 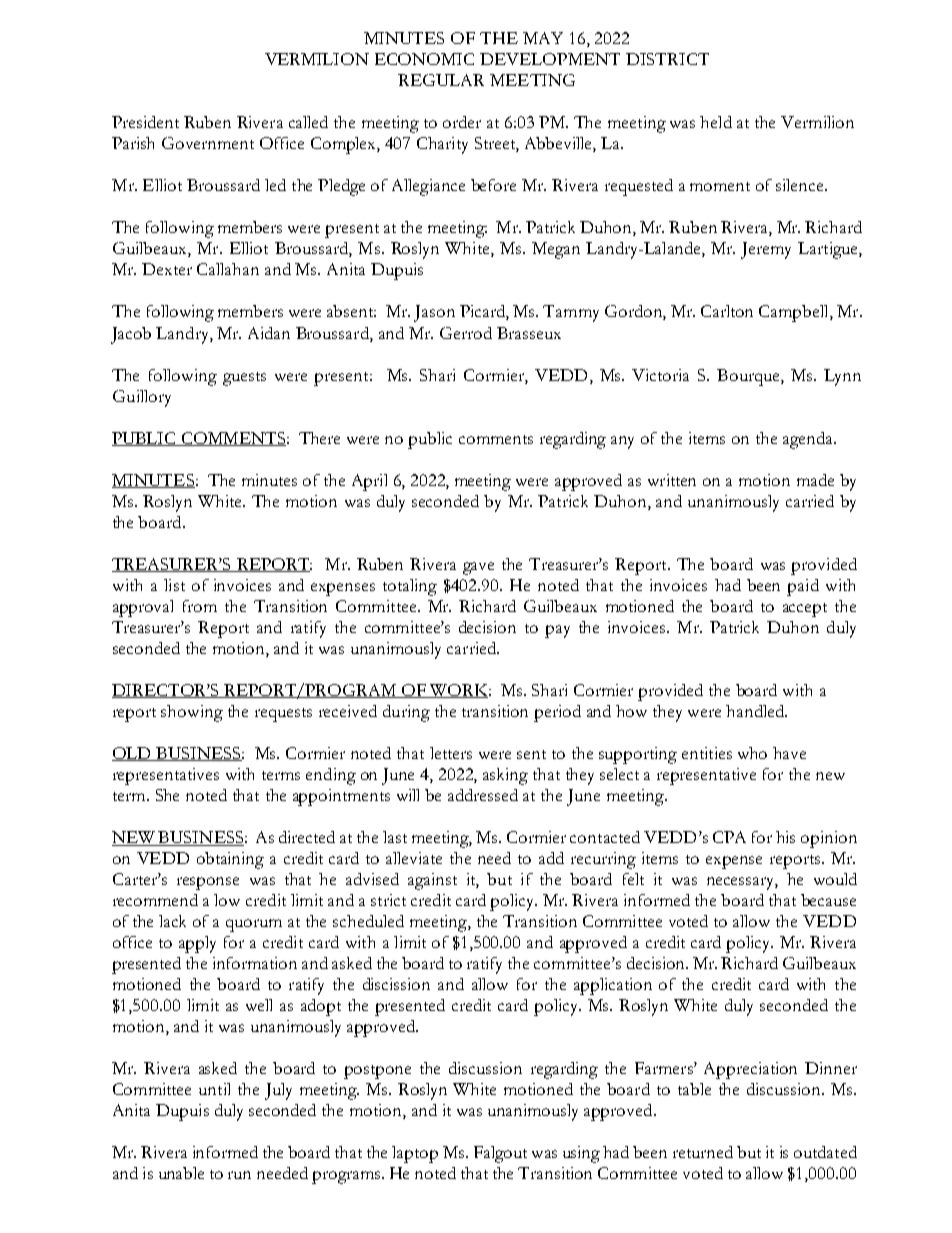 What do you see at coordinates (716, 122) in the screenshot?
I see `held` at bounding box center [716, 122].
